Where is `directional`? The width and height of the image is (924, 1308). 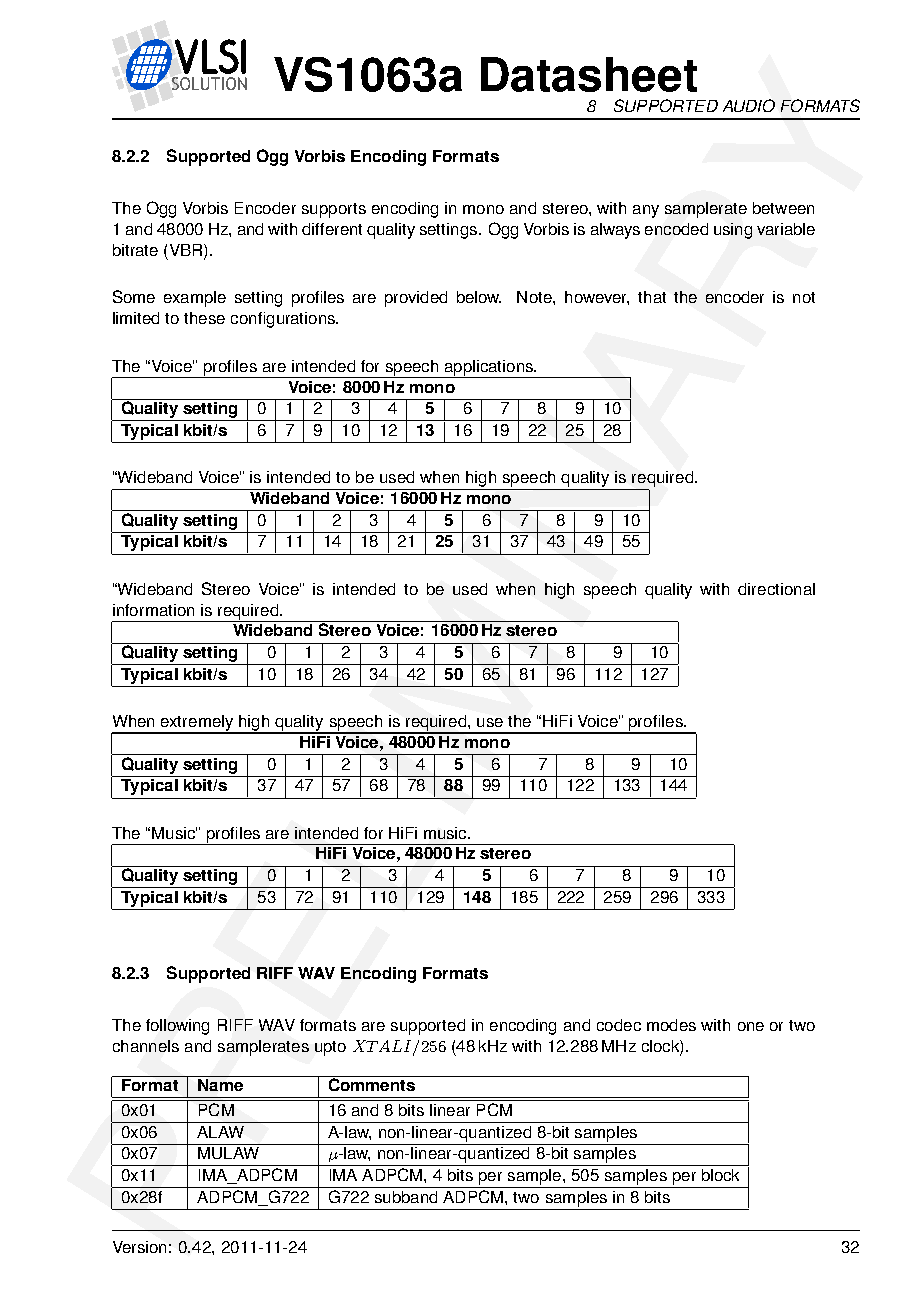 directional is located at coordinates (776, 589).
